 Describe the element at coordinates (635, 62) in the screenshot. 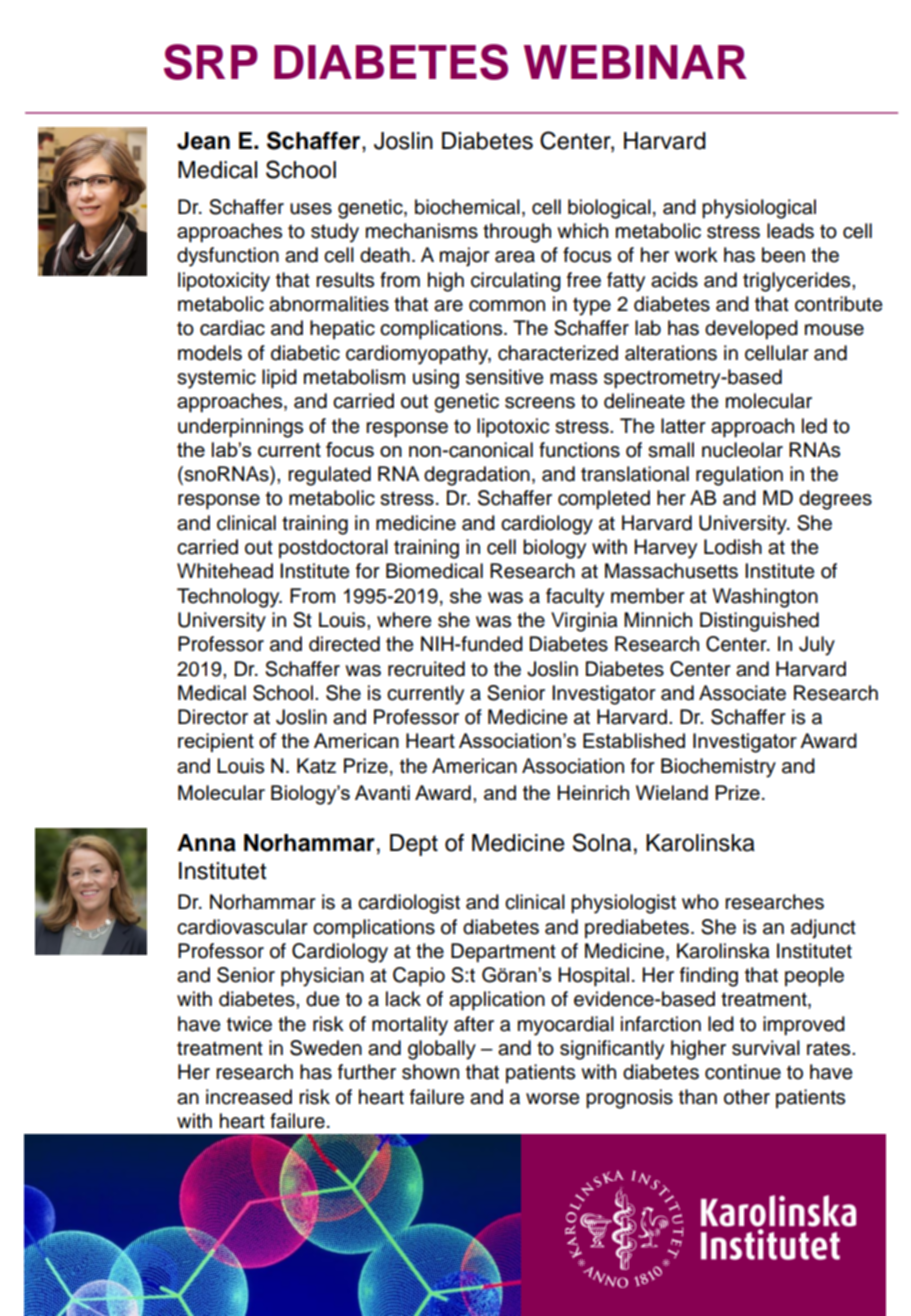

I see `WEBINAR` at that location.
